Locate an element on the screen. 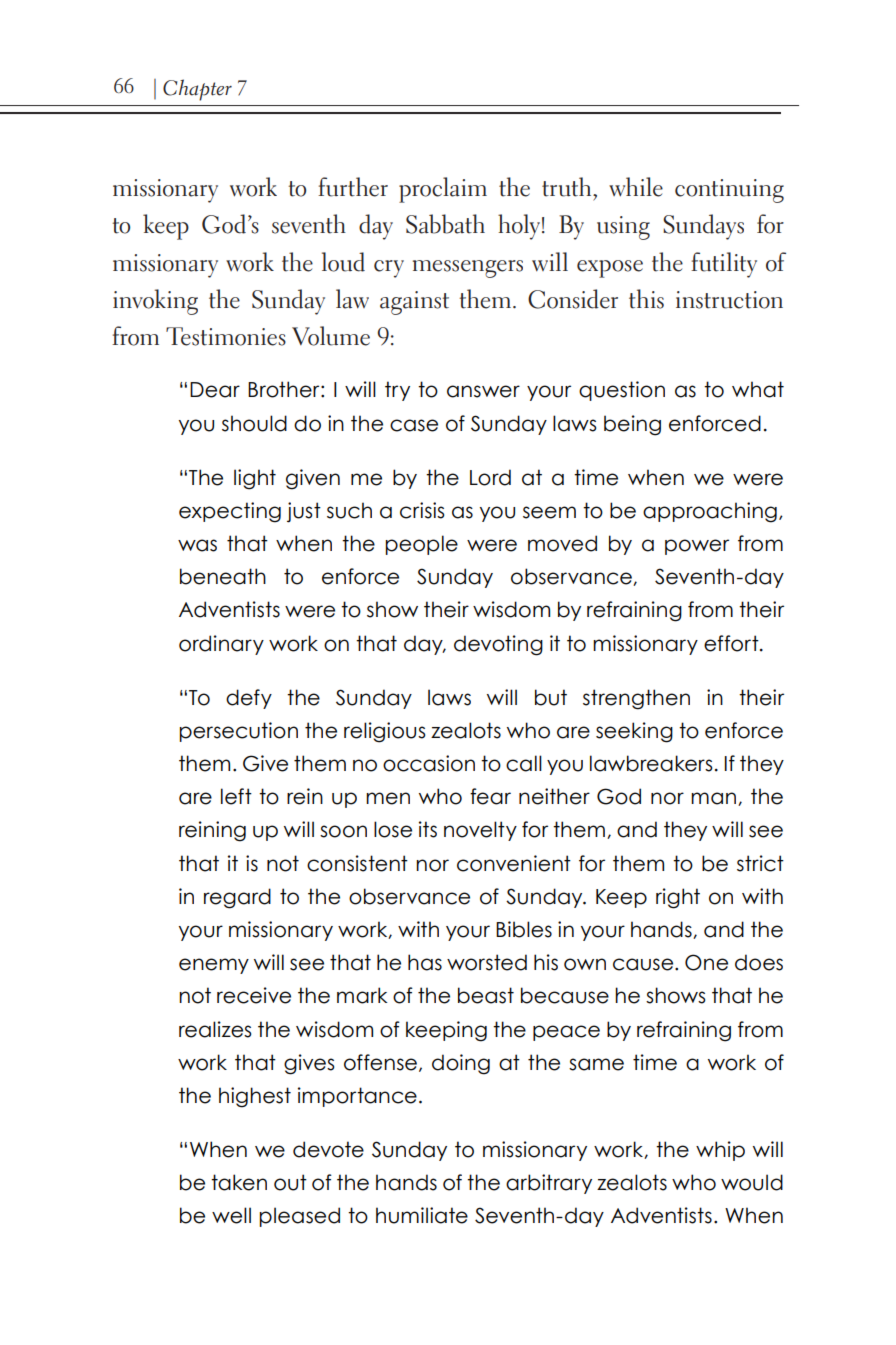  proclaim is located at coordinates (443, 190).
